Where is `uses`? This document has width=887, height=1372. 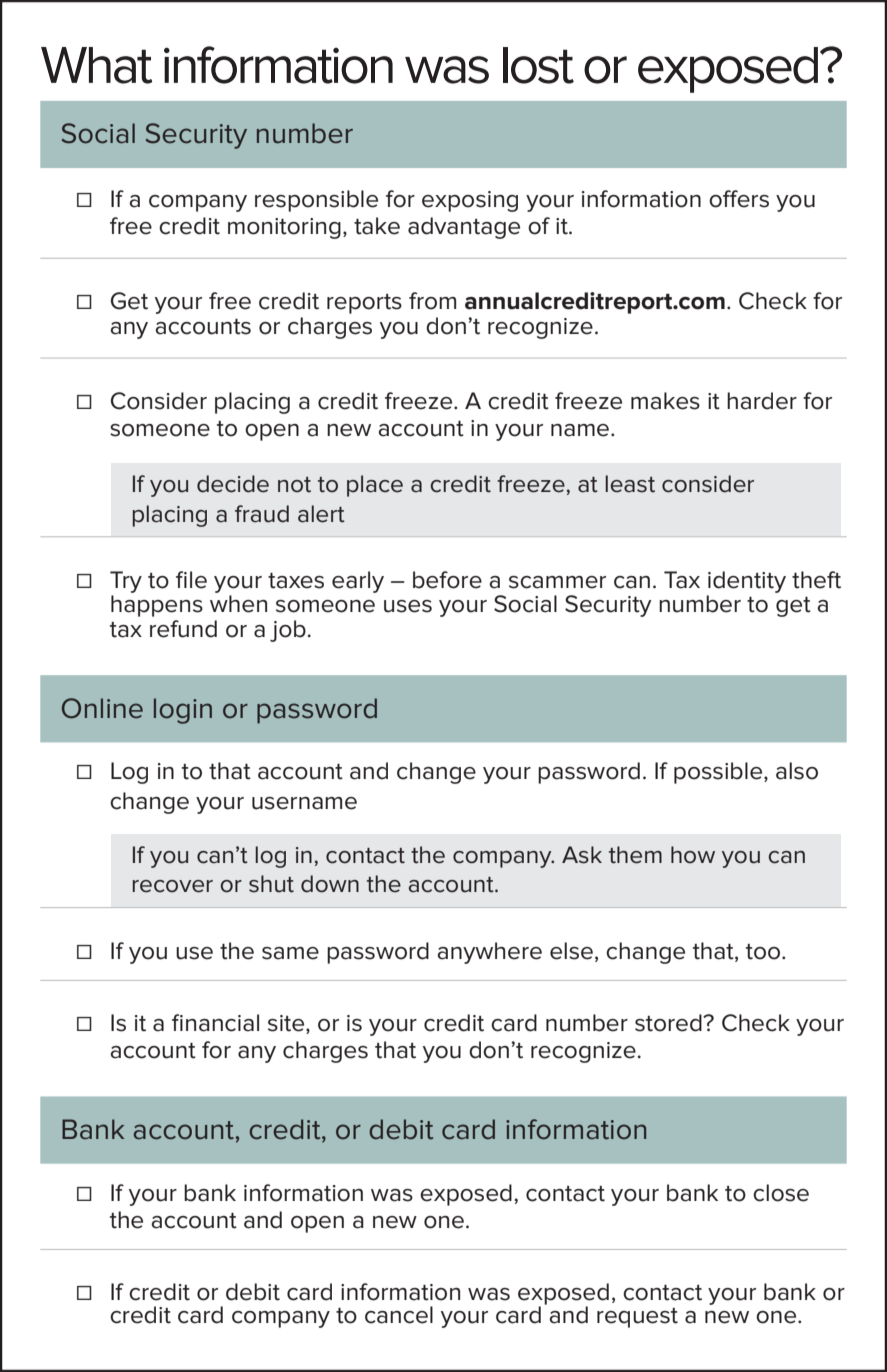 uses is located at coordinates (408, 606).
